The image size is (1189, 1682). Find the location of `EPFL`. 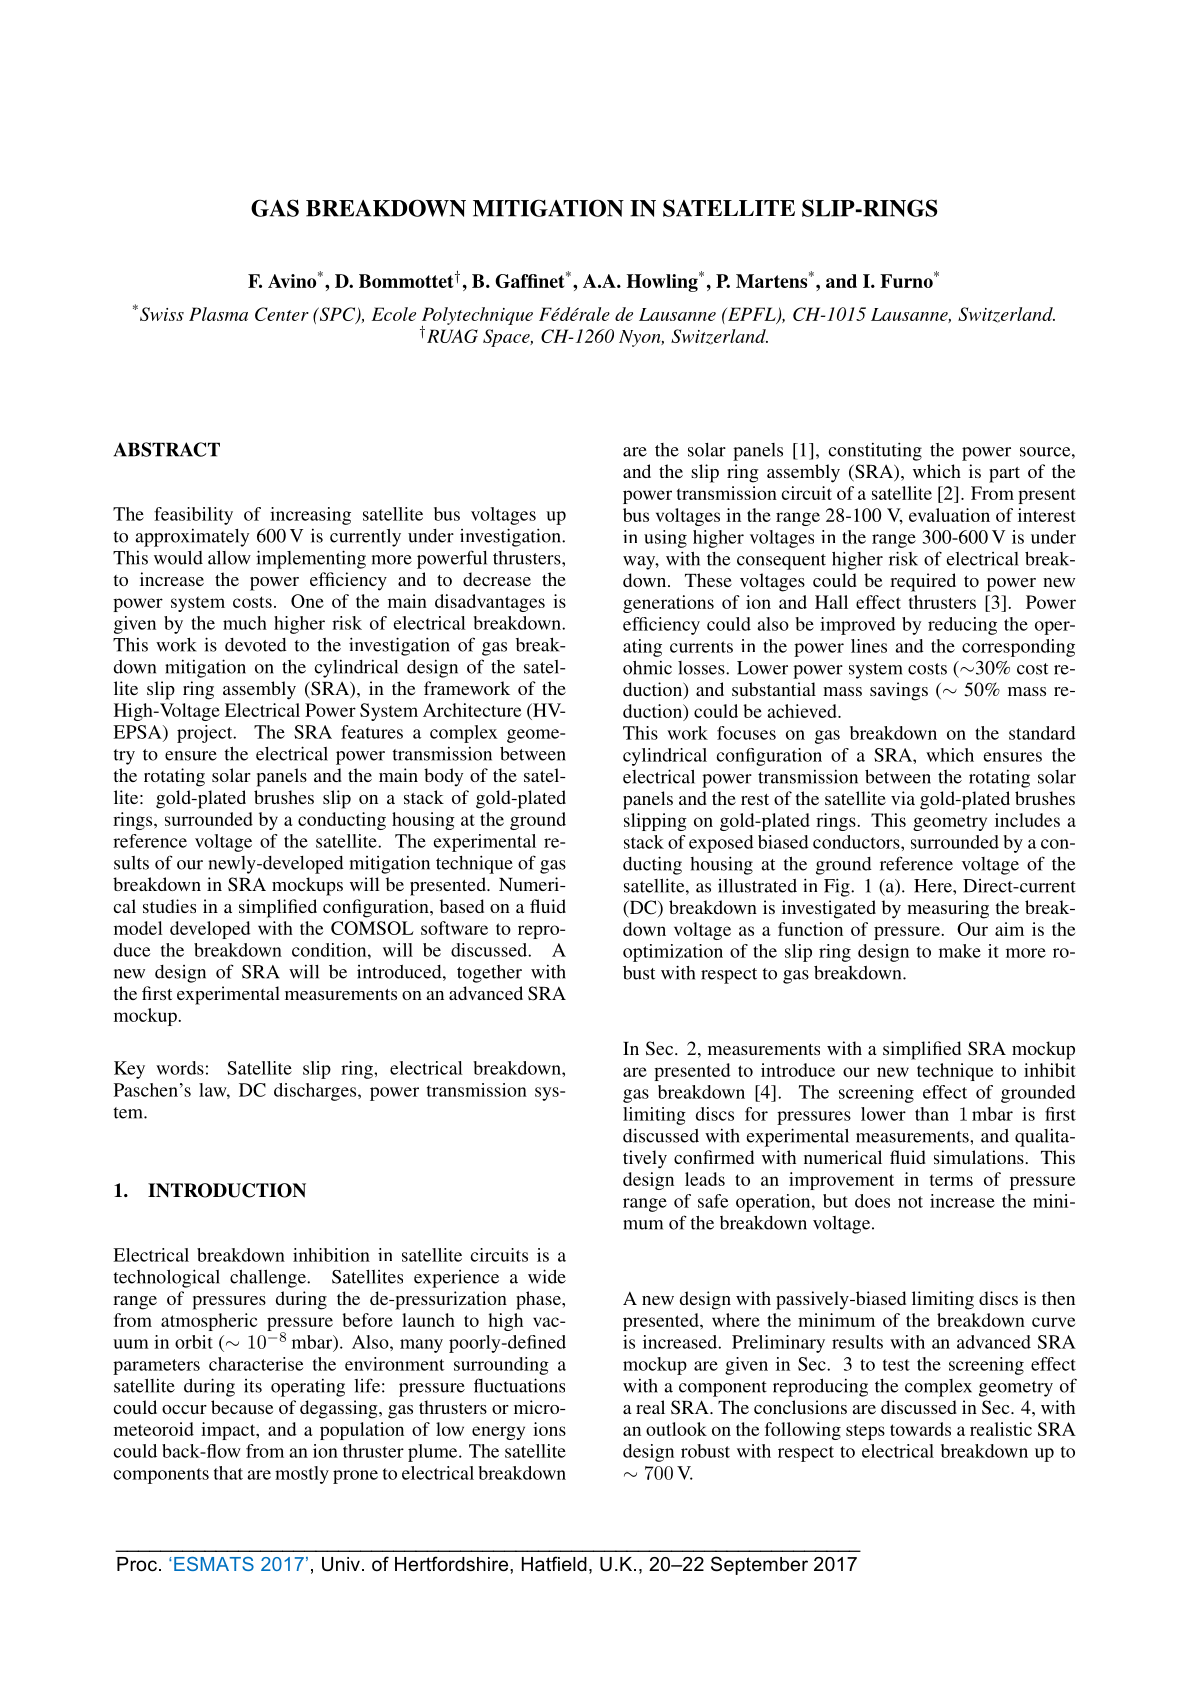

EPFL is located at coordinates (751, 315).
